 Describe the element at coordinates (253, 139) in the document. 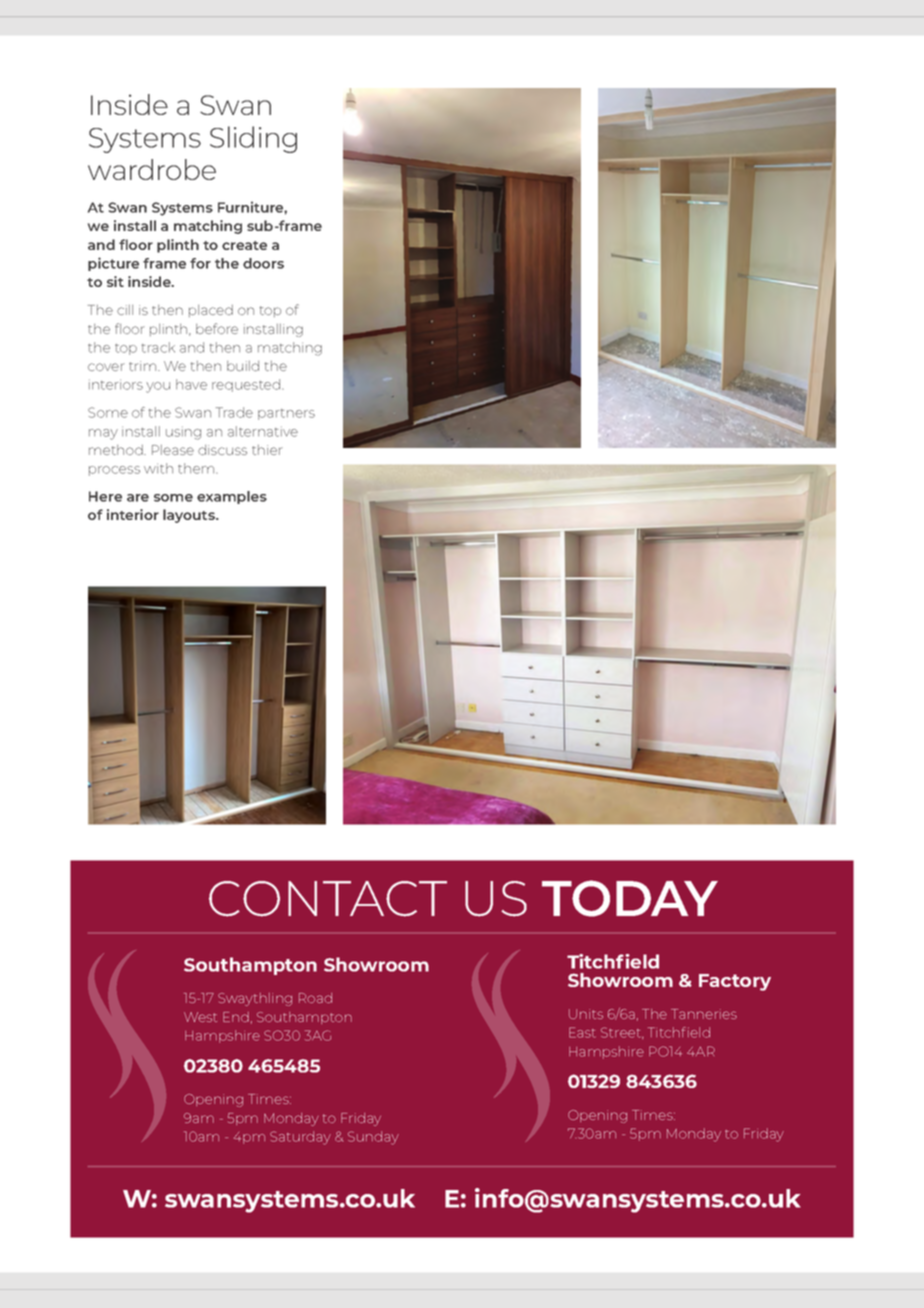

I see `Sliding` at that location.
